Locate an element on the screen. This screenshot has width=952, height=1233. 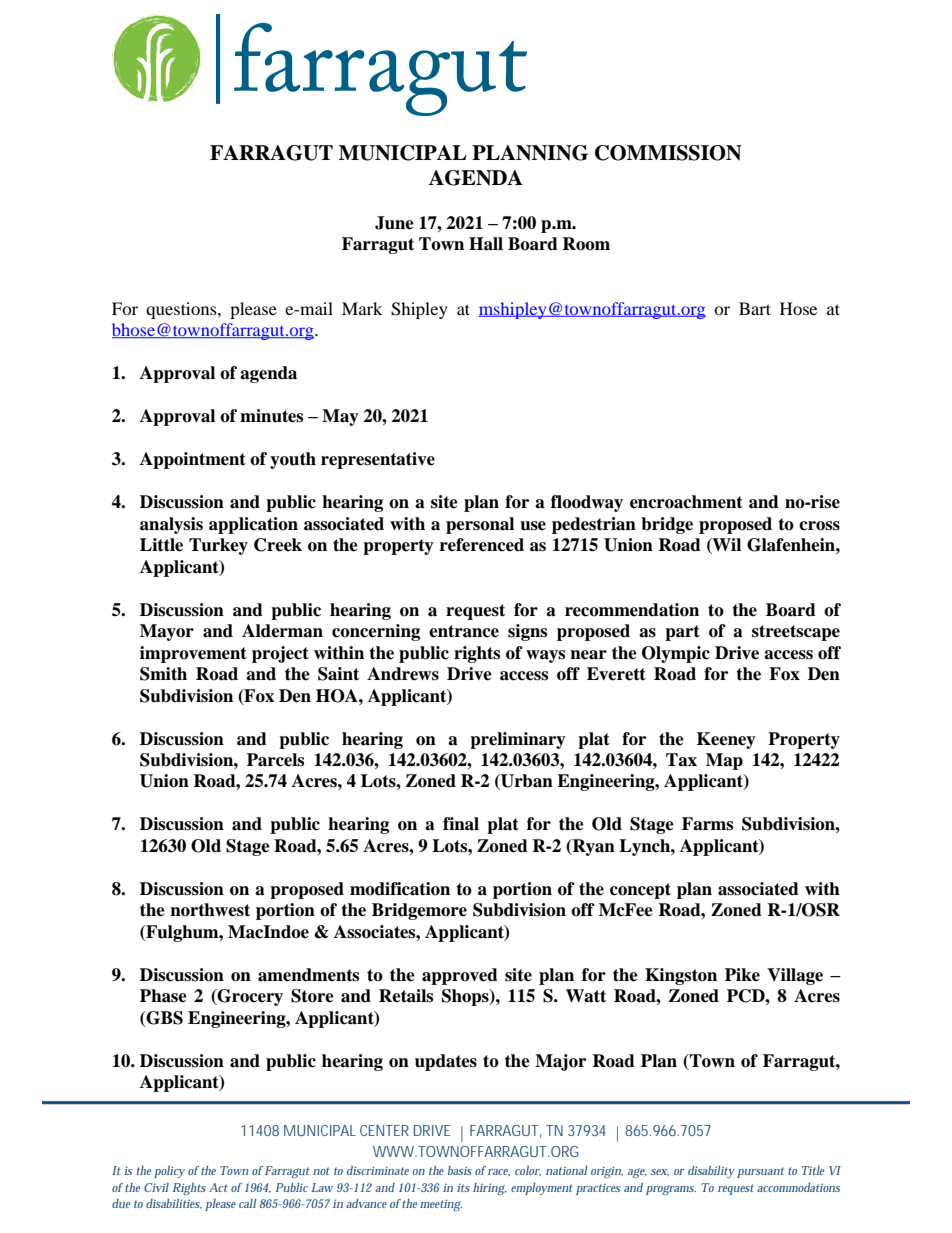
policy is located at coordinates (169, 1172).
